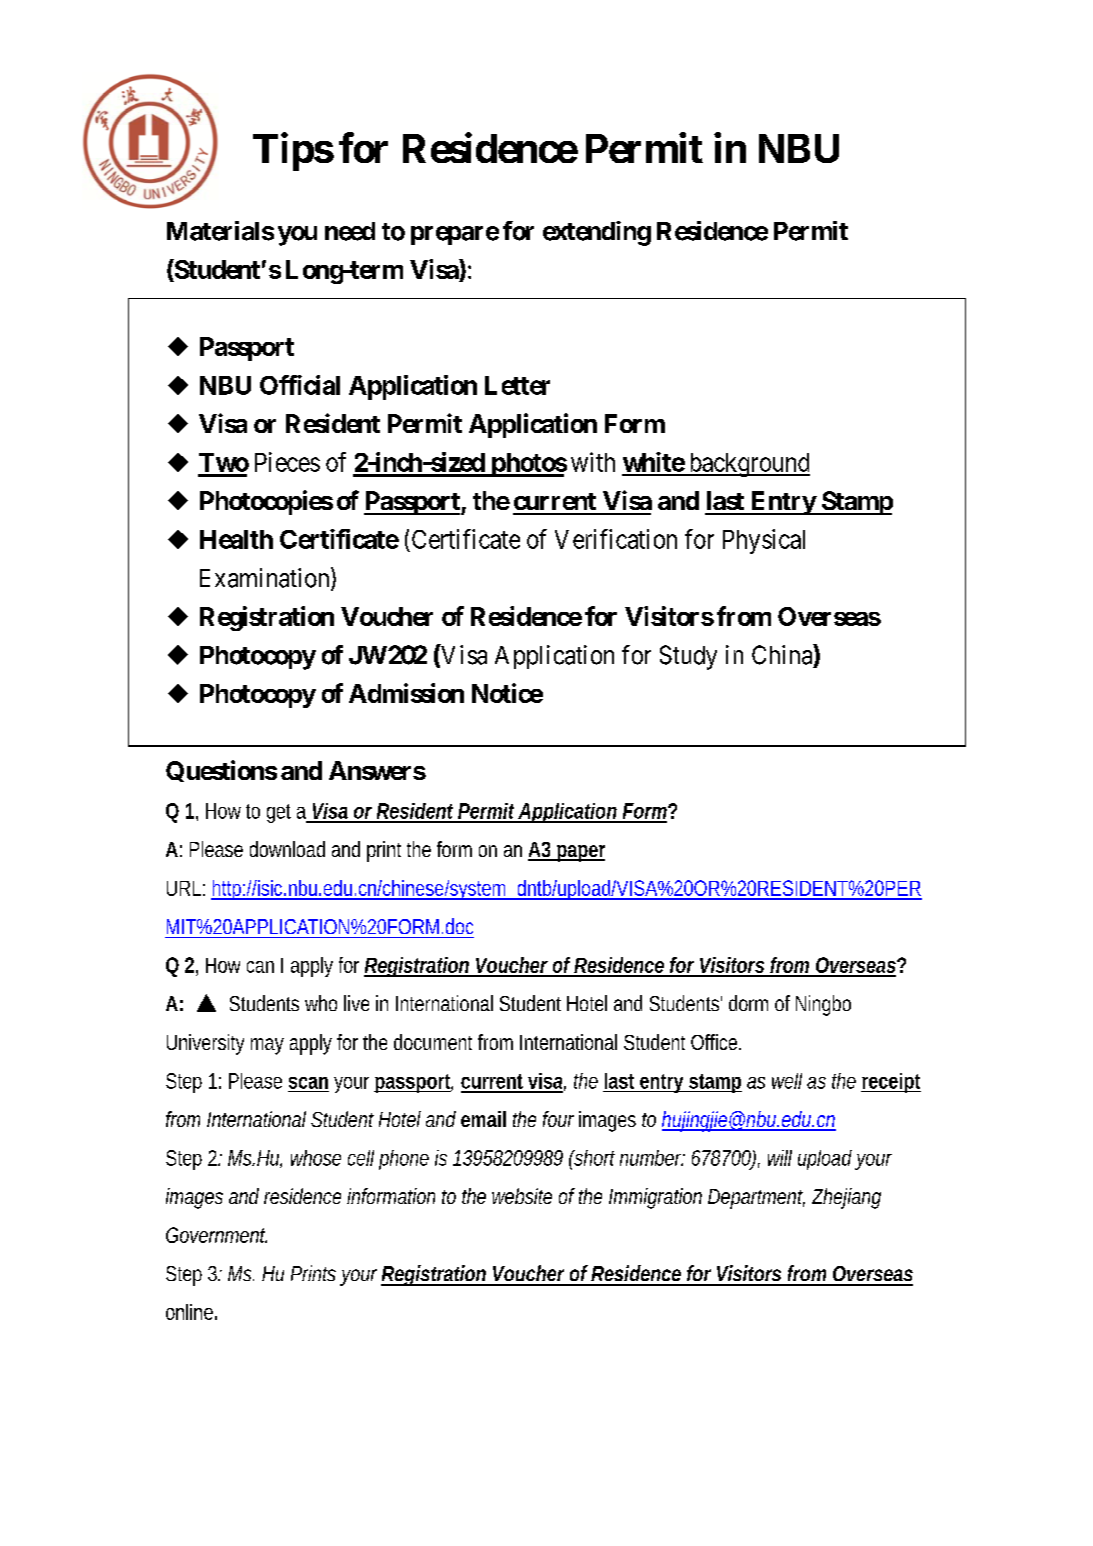 This screenshot has width=1093, height=1546. What do you see at coordinates (350, 231) in the screenshot?
I see `need` at bounding box center [350, 231].
